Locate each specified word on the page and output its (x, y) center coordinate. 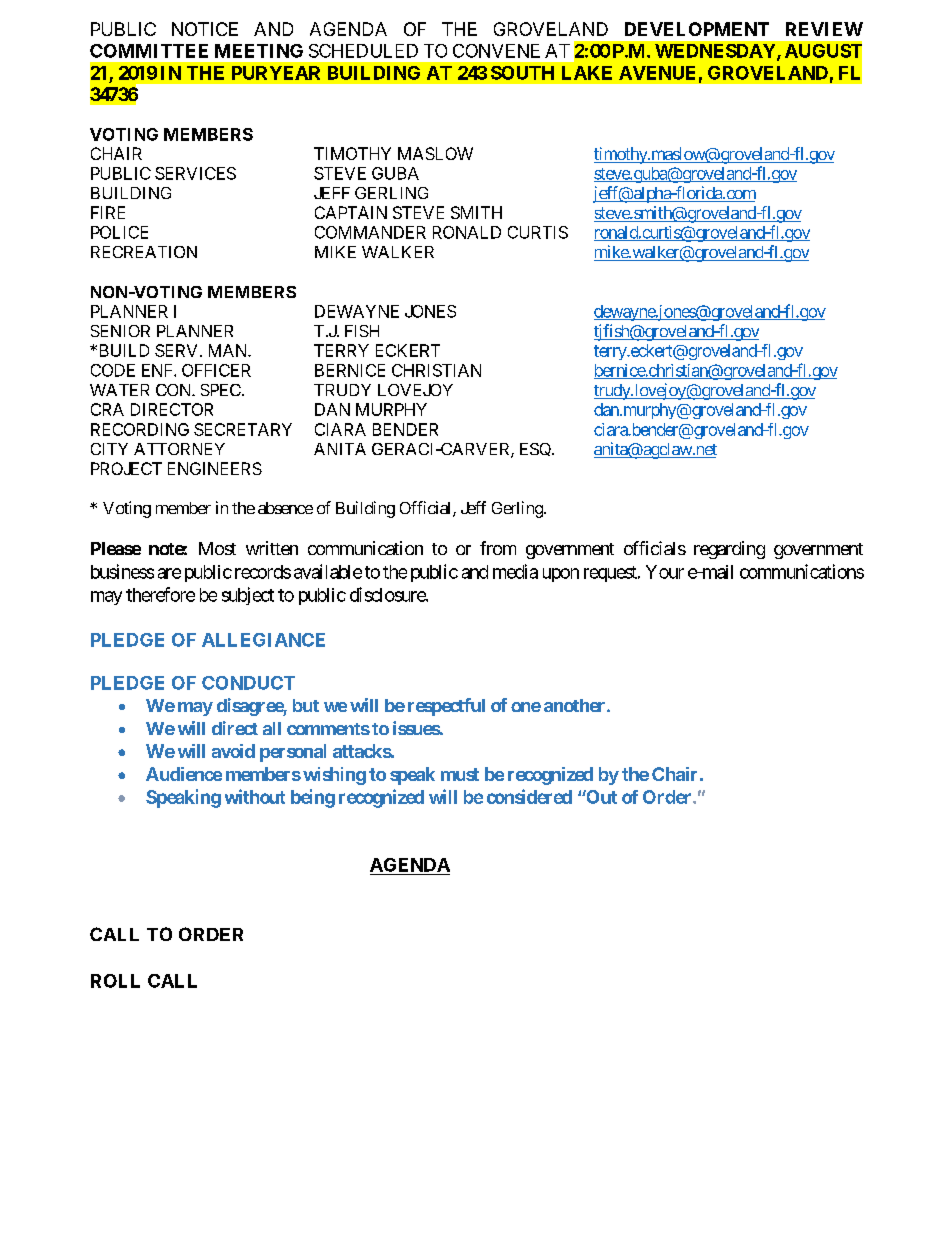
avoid (233, 751)
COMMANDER (370, 232)
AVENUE (657, 73)
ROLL (115, 981)
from (498, 548)
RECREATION (144, 252)
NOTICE (205, 29)
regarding (729, 550)
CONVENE (496, 51)
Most (217, 548)
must (460, 774)
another (576, 705)
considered (529, 796)
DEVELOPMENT (697, 29)
